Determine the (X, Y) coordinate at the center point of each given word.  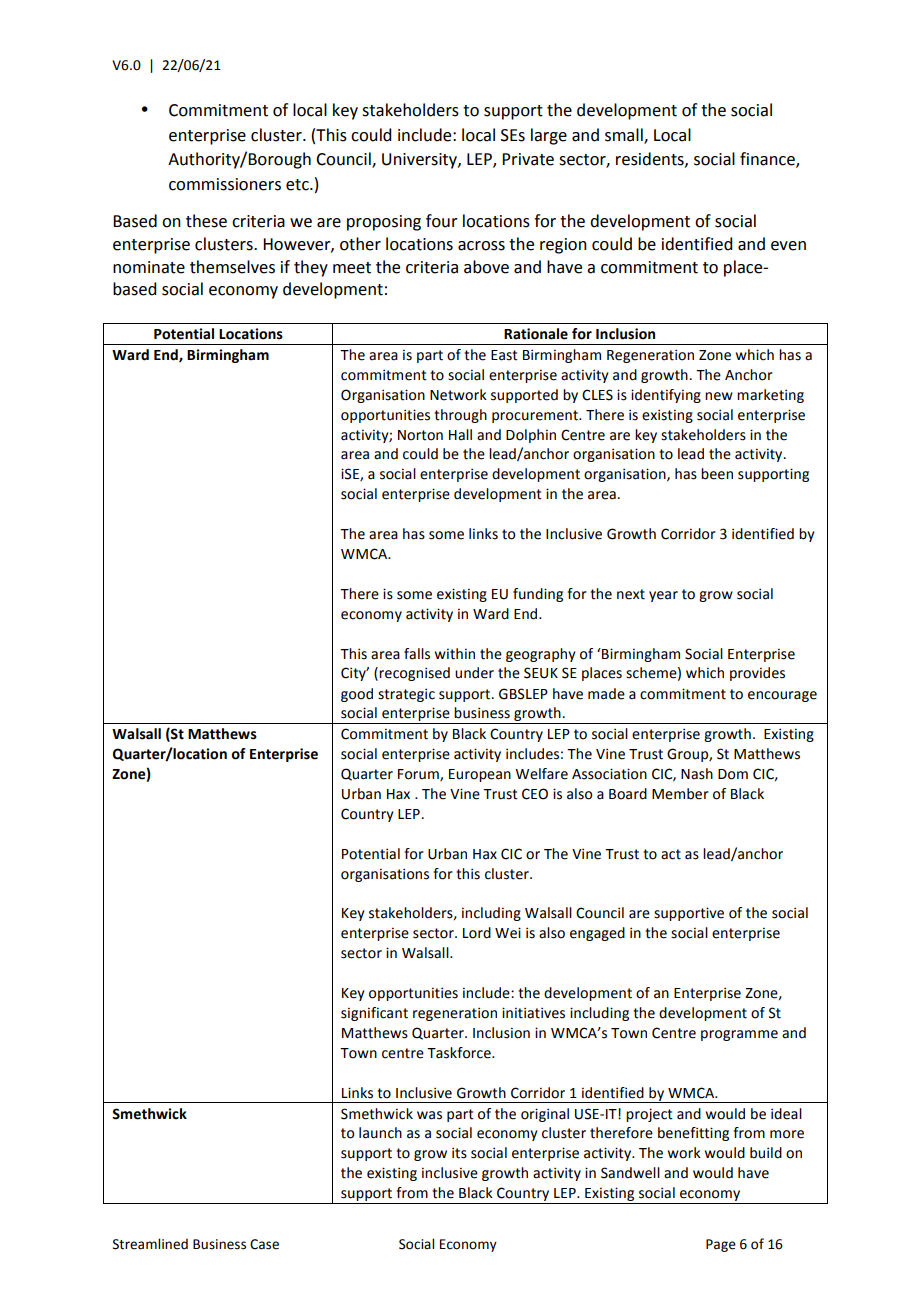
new (719, 396)
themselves (232, 267)
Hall (460, 435)
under (474, 673)
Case (264, 1244)
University (420, 161)
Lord (477, 933)
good (357, 695)
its (459, 1153)
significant (374, 1014)
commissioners (225, 184)
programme (739, 1035)
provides (757, 674)
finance (768, 160)
